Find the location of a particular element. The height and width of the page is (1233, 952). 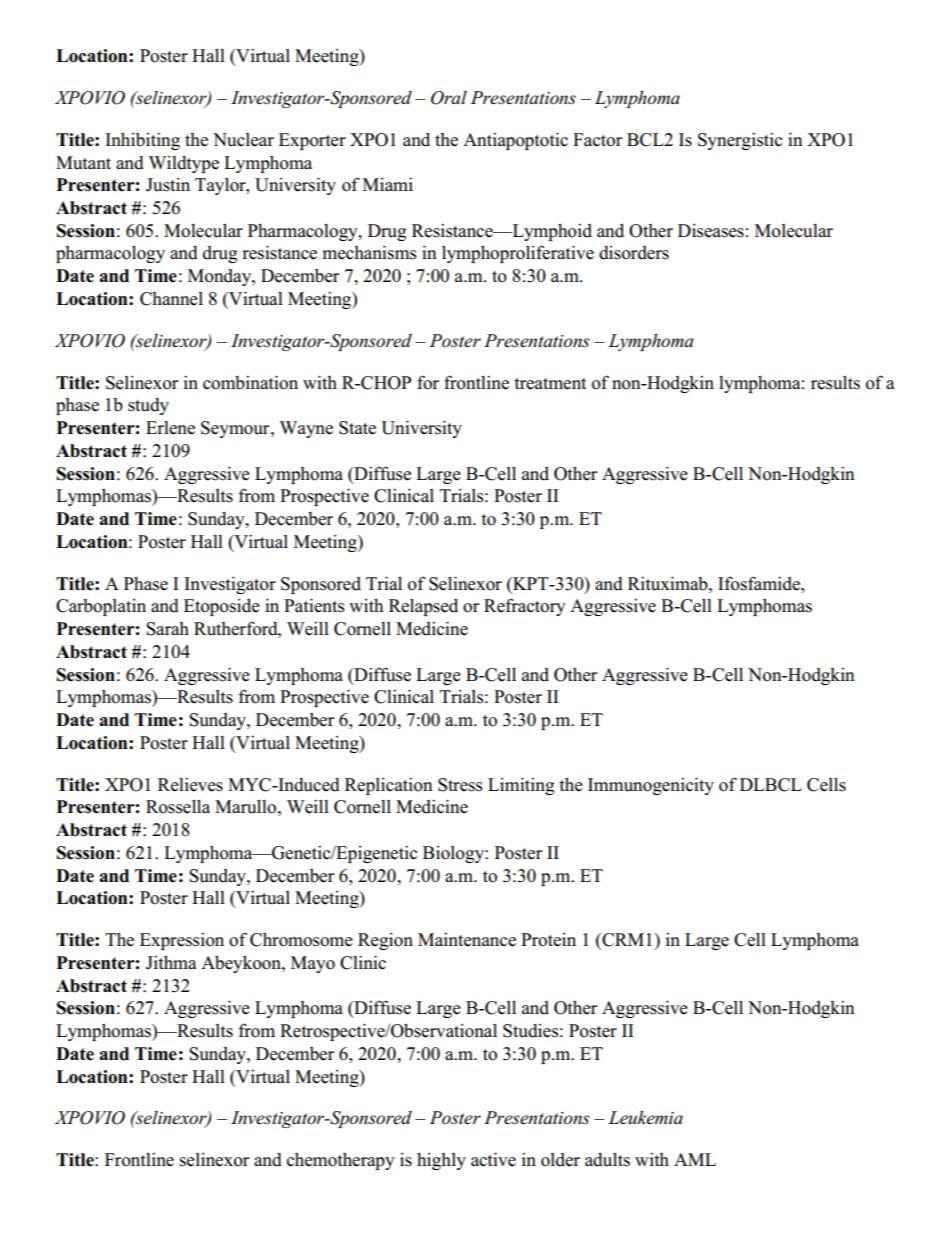

Region is located at coordinates (385, 941).
